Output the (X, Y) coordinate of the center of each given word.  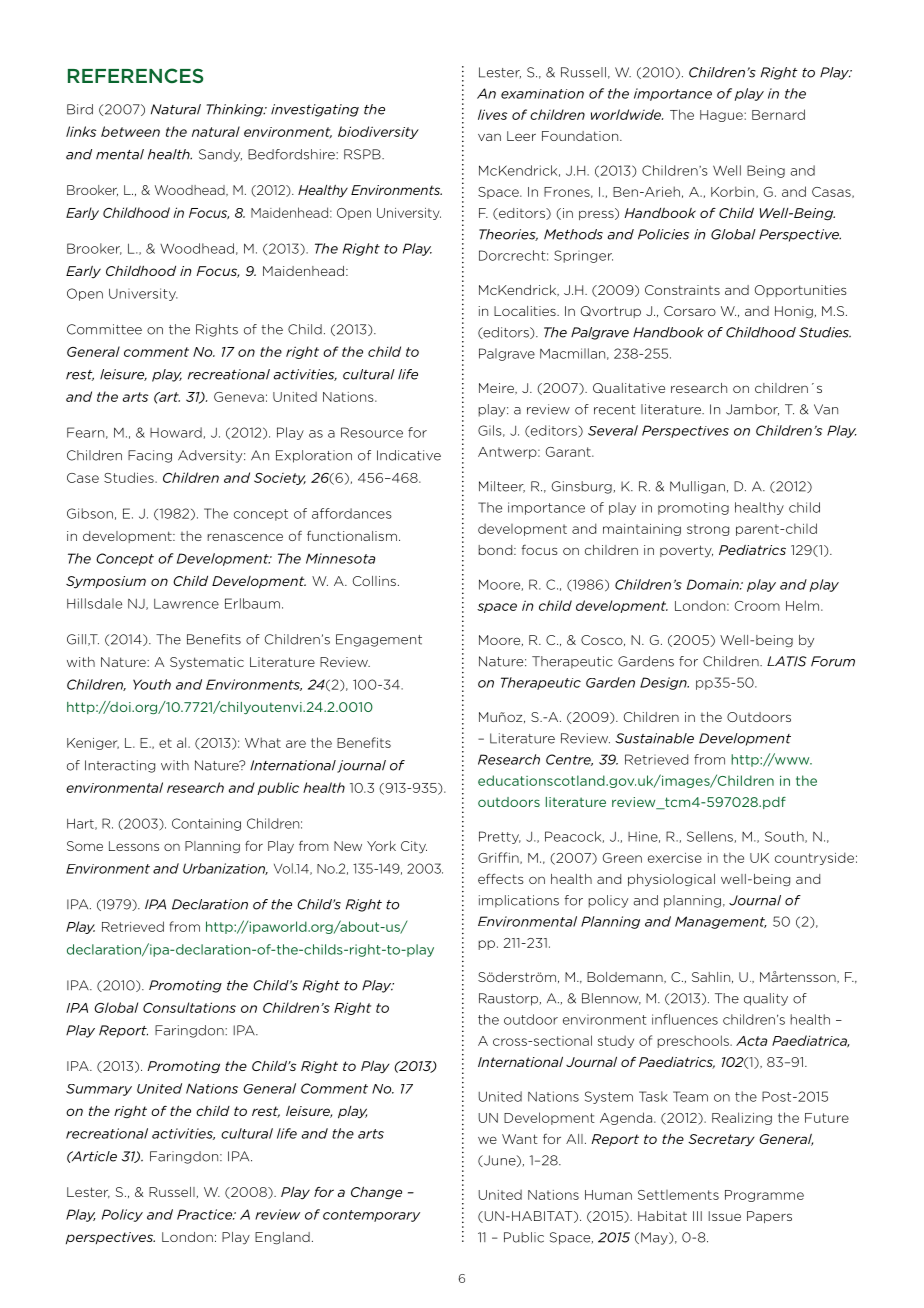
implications (519, 901)
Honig (794, 312)
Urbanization (225, 869)
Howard (177, 433)
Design (664, 683)
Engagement (379, 640)
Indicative (409, 455)
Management (721, 922)
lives (493, 114)
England (282, 1238)
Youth (152, 684)
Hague (722, 116)
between (130, 131)
